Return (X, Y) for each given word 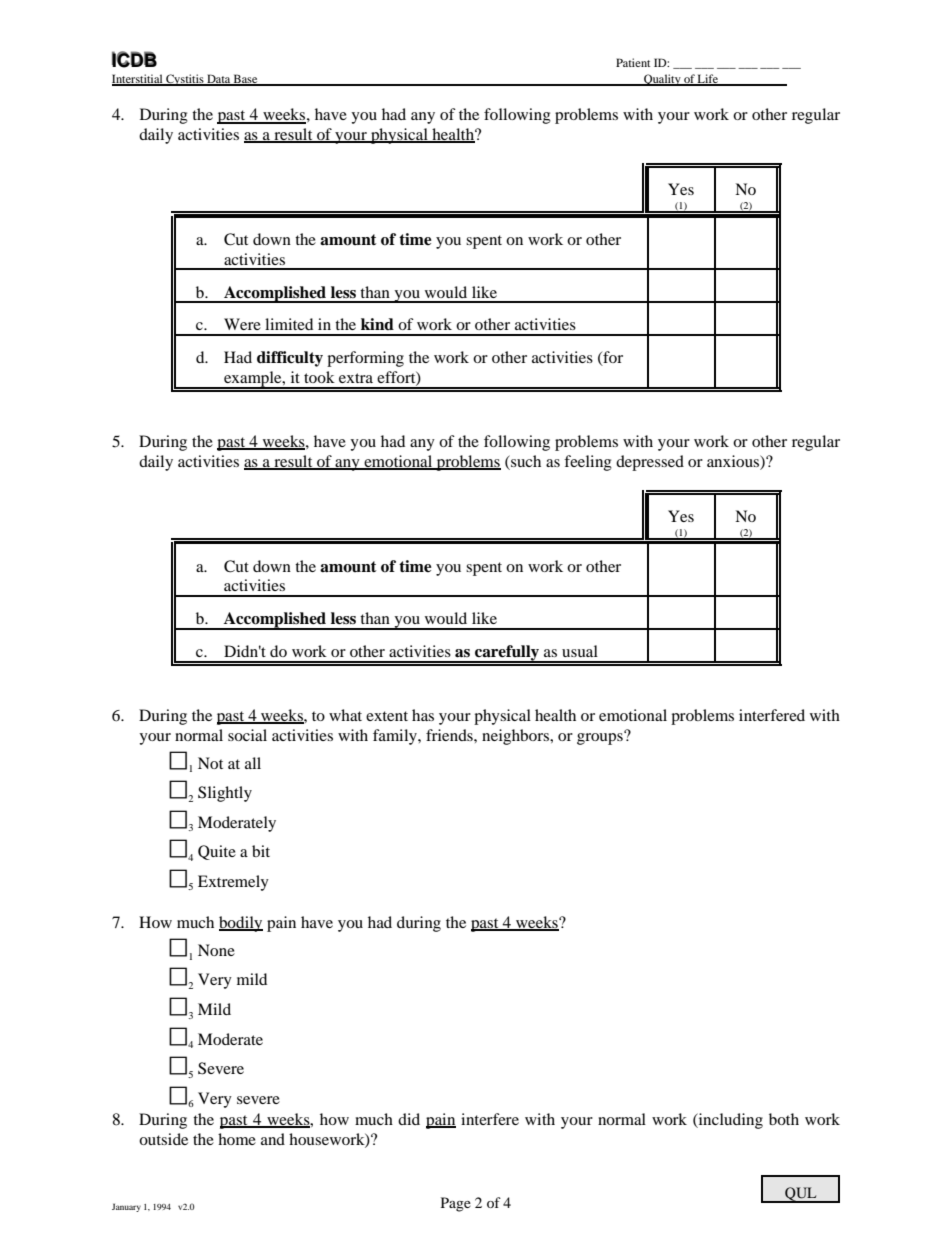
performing (365, 359)
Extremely (233, 883)
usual (580, 651)
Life (708, 79)
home (237, 1139)
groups (601, 738)
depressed (650, 463)
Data (219, 79)
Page (456, 1204)
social (247, 735)
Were (242, 324)
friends (450, 735)
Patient (633, 62)
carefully (507, 654)
